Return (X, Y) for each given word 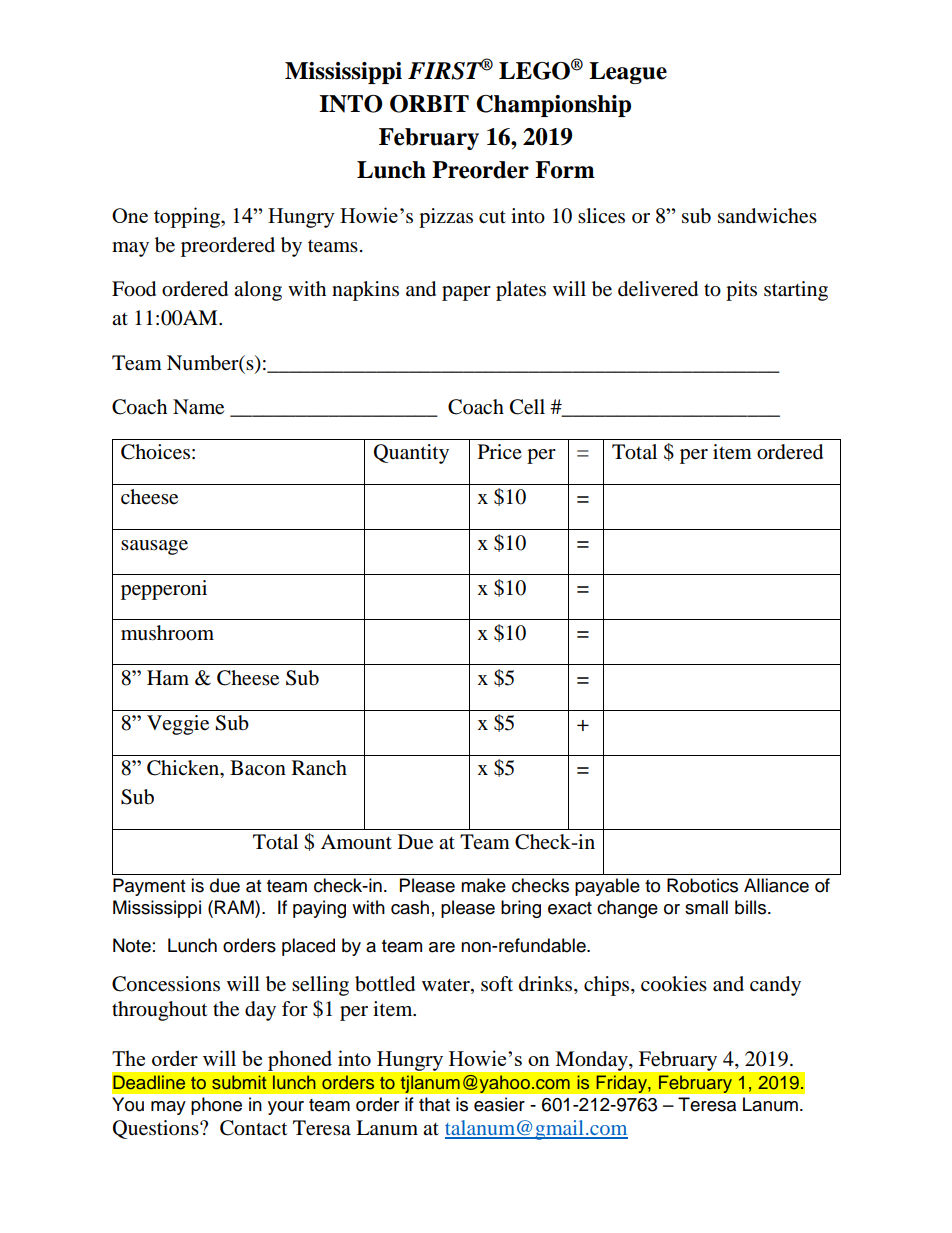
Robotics (702, 885)
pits (741, 291)
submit (239, 1082)
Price (500, 451)
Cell (527, 407)
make (483, 885)
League (628, 73)
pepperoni (164, 590)
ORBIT (429, 104)
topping (188, 217)
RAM (235, 907)
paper (466, 293)
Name (198, 407)
